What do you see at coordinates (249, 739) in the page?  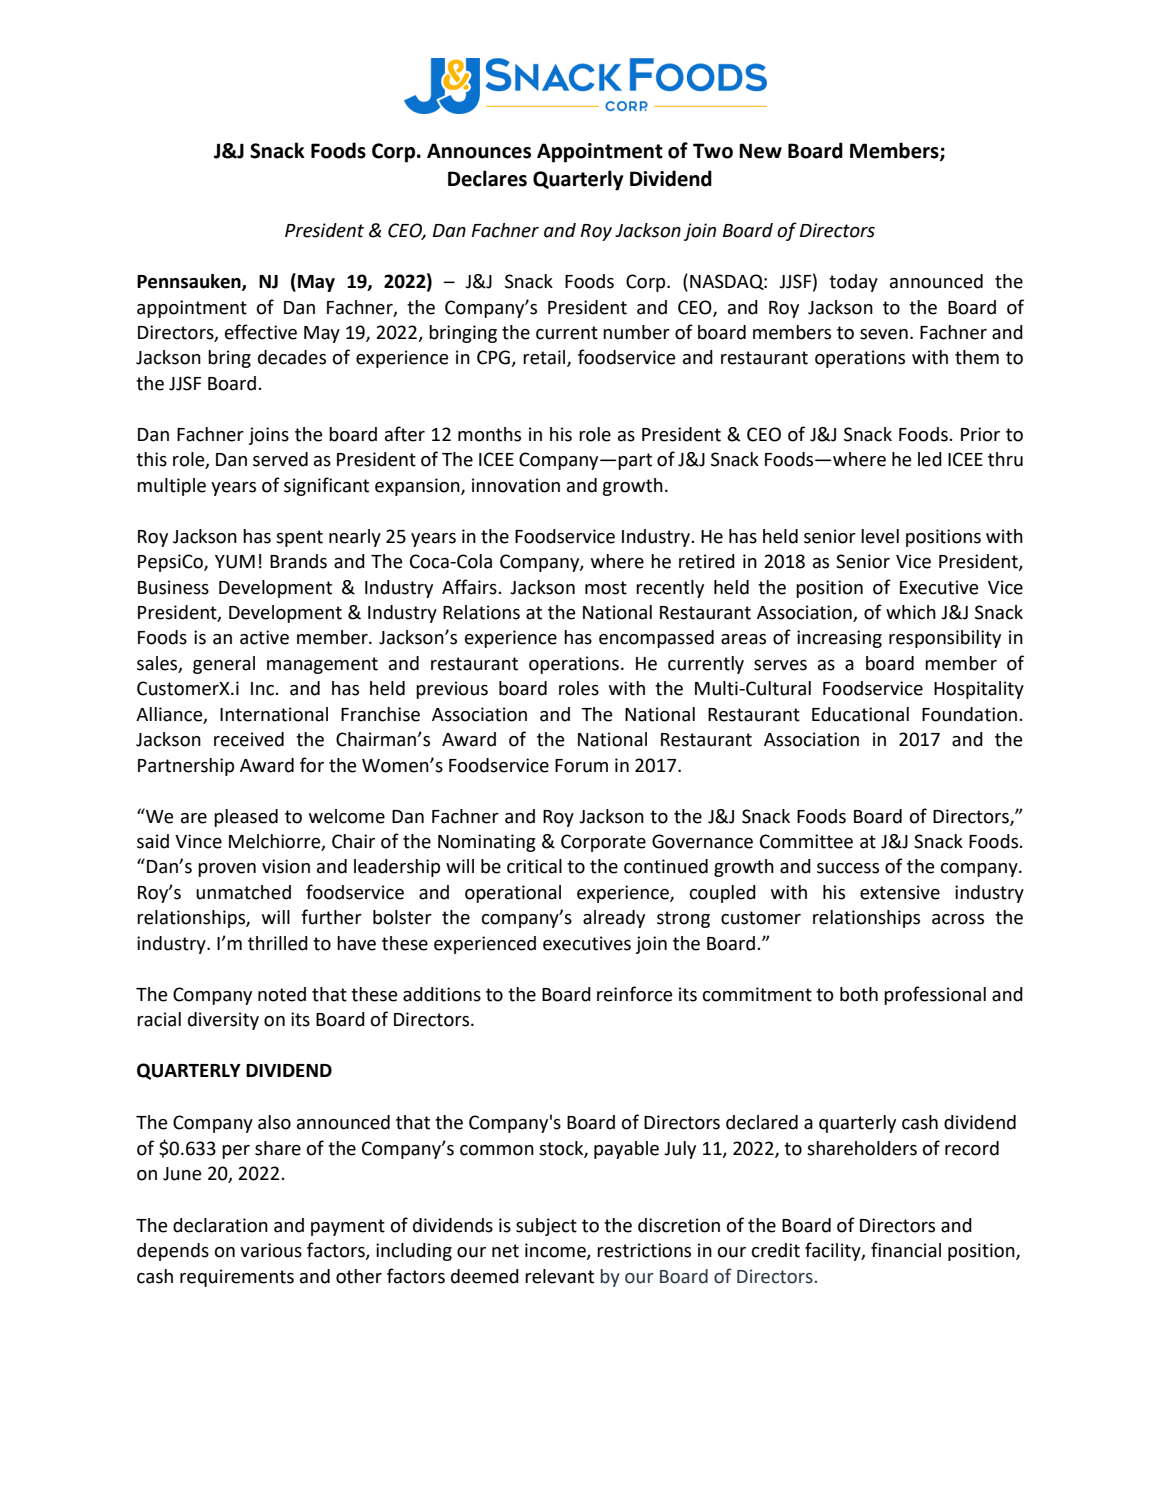 I see `received` at bounding box center [249, 739].
